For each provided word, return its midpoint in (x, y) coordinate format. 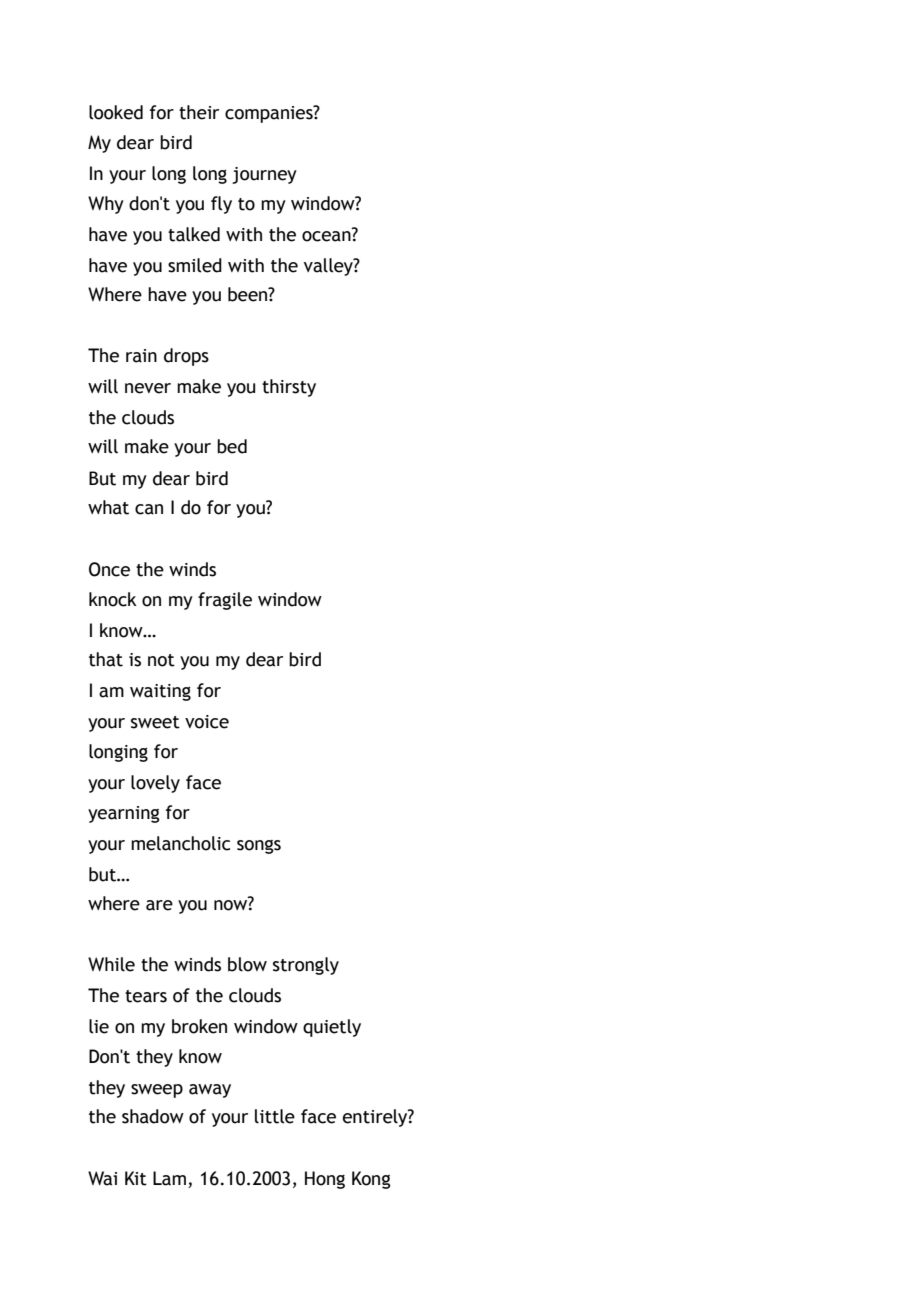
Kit (136, 1178)
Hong (325, 1180)
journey (264, 175)
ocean (327, 235)
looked (116, 112)
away (210, 1091)
